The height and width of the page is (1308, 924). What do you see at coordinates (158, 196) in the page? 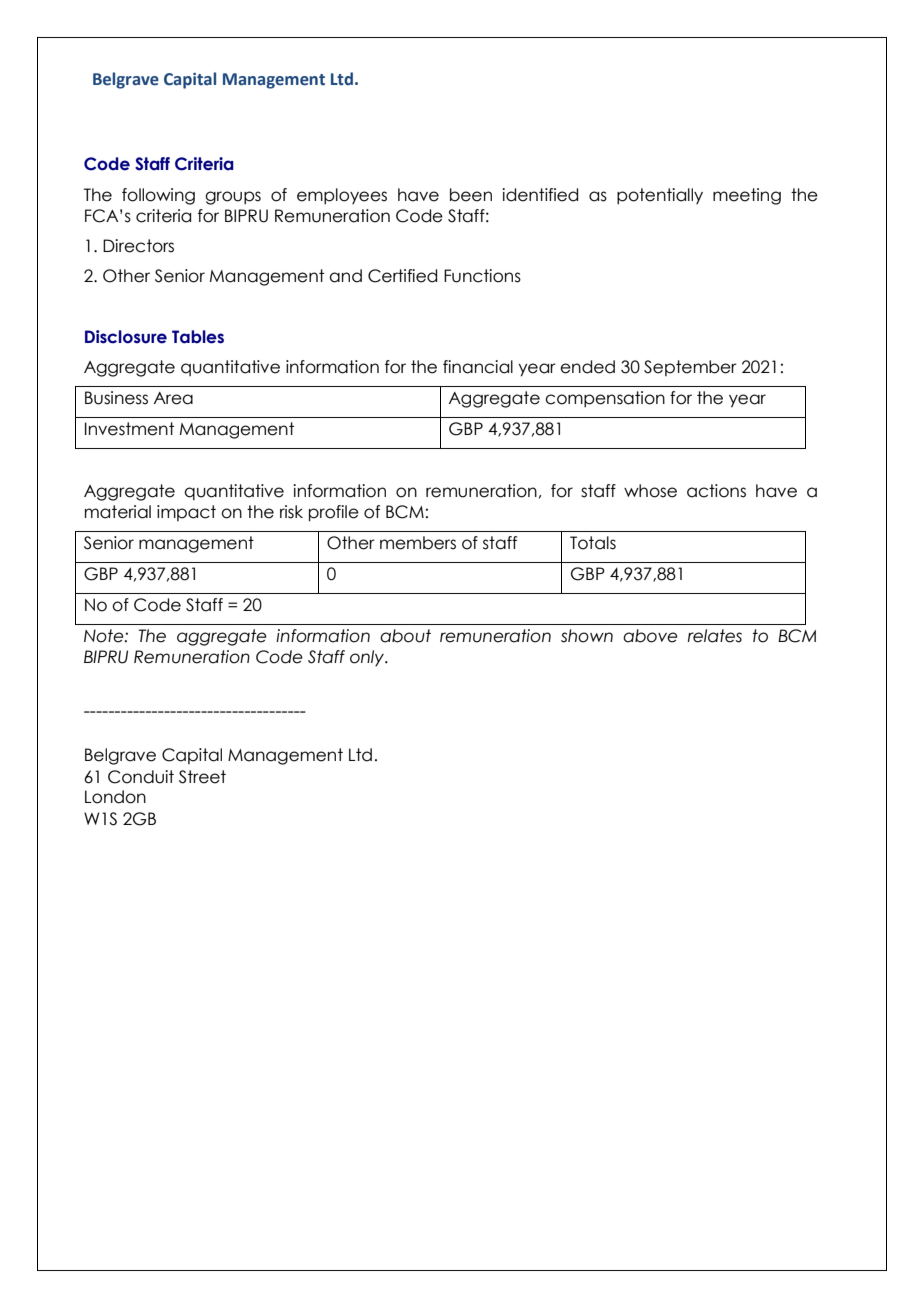
I see `following` at bounding box center [158, 196].
